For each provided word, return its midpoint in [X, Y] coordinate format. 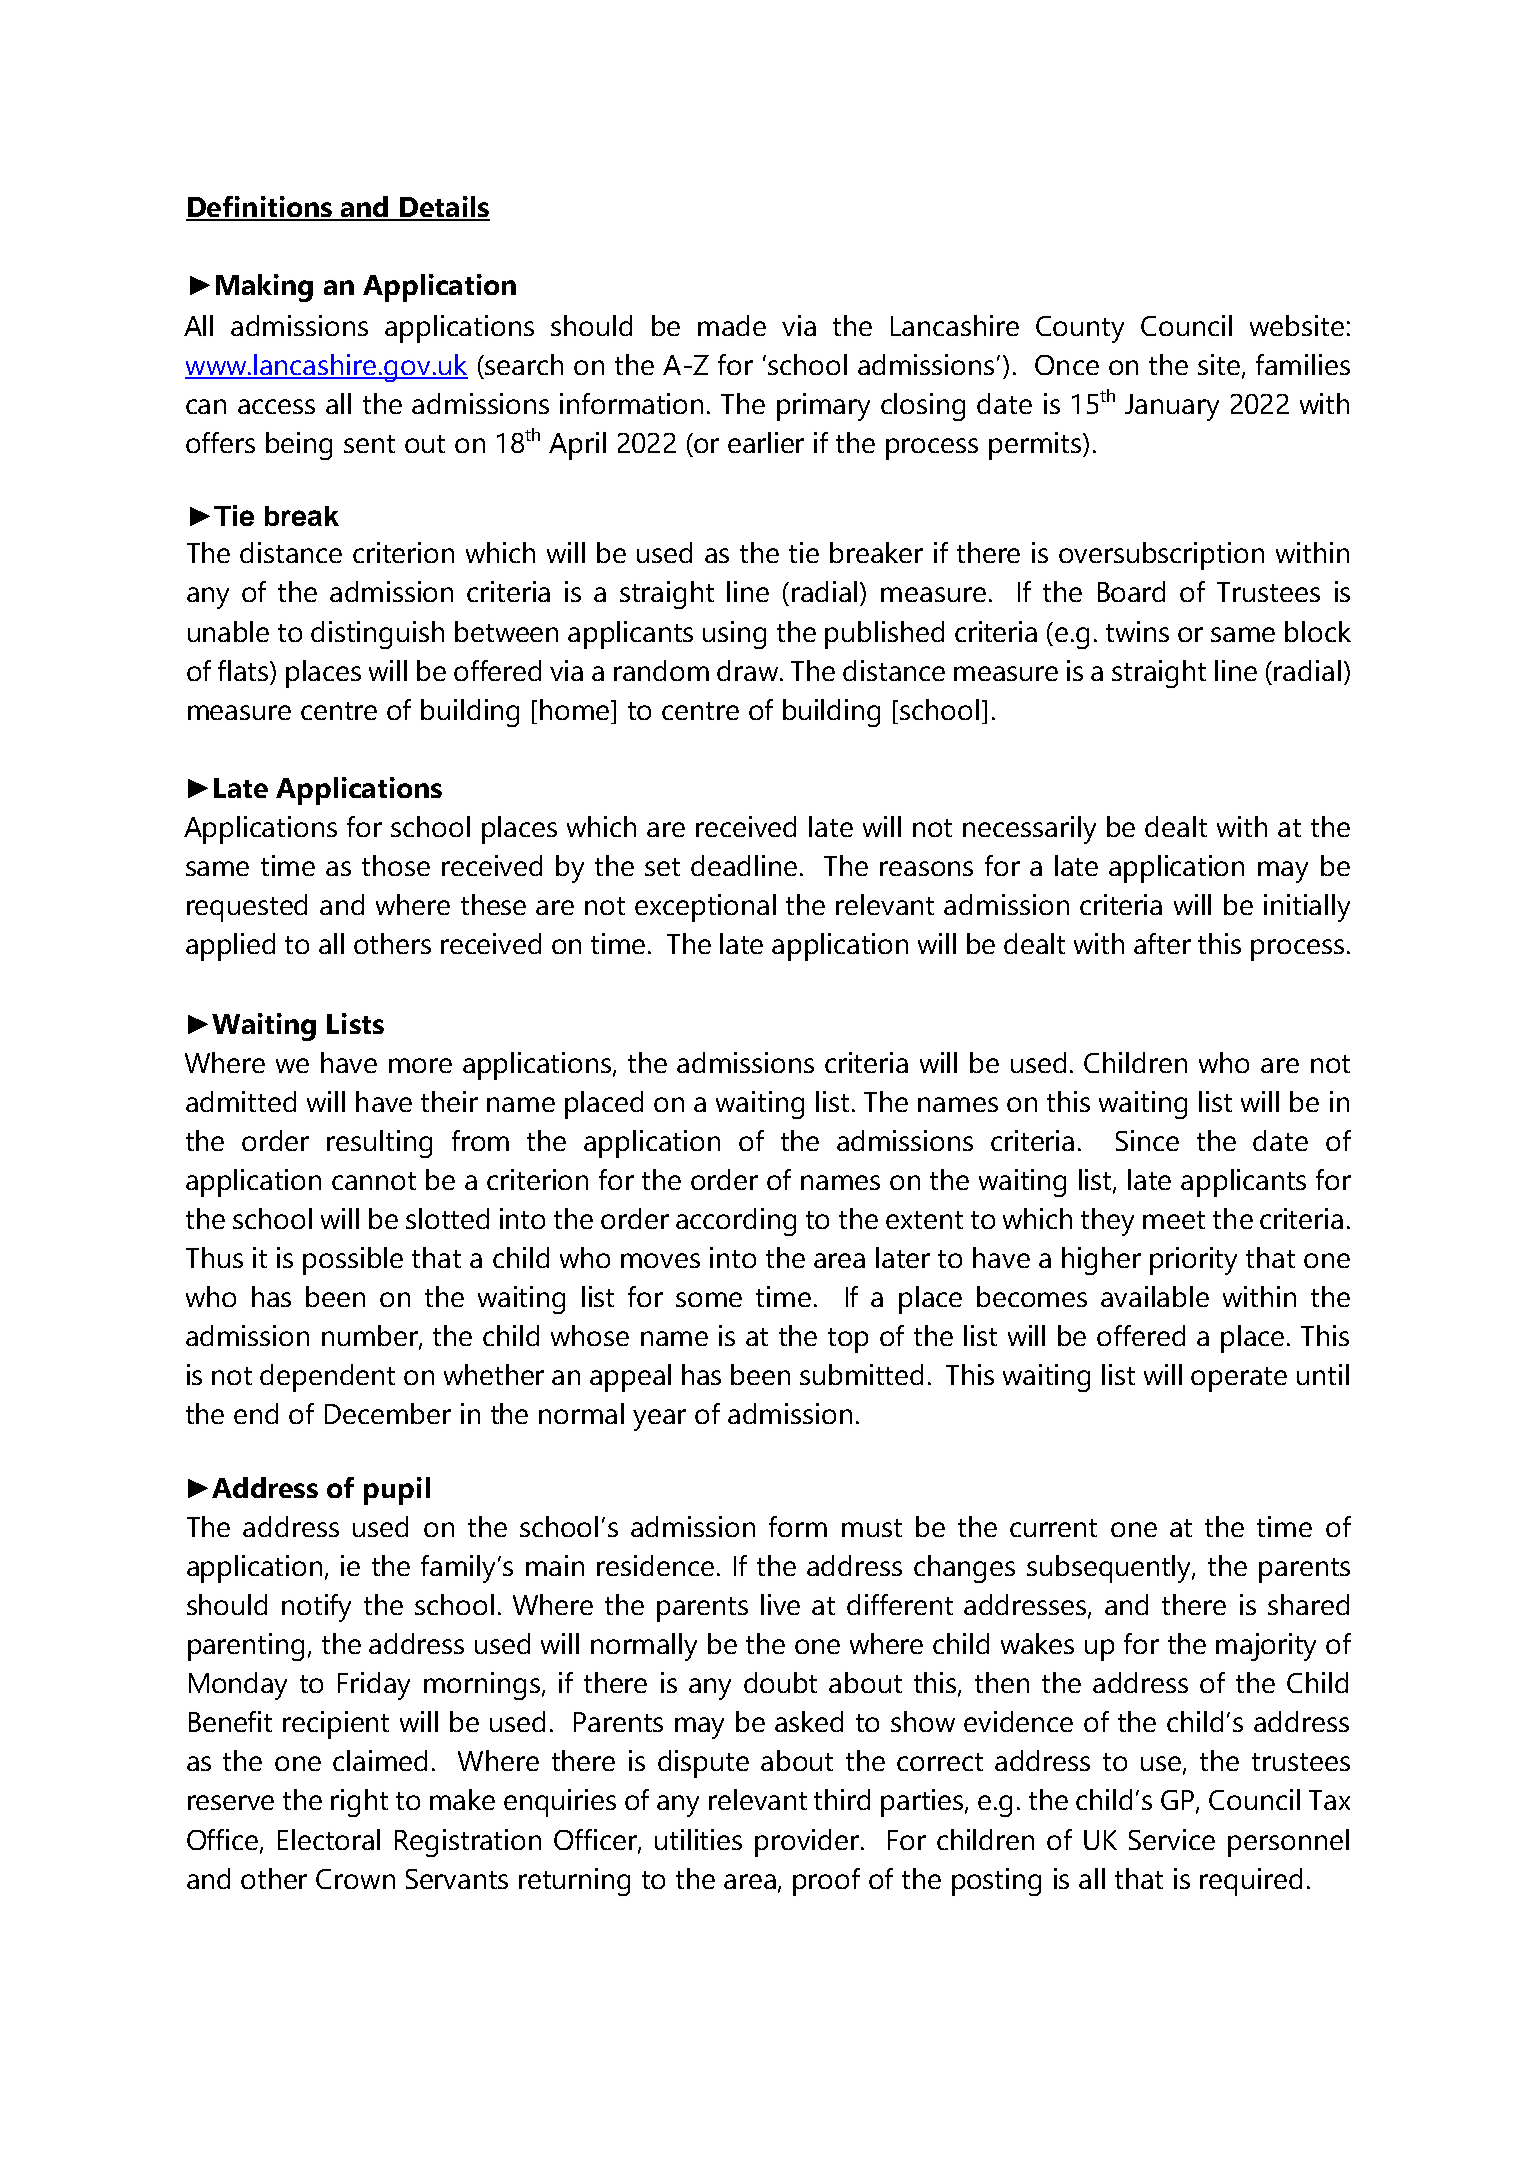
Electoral [329, 1839]
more [420, 1065]
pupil [397, 1491]
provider [807, 1843]
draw [749, 670]
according [736, 1222]
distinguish [377, 635]
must [872, 1528]
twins [1137, 631]
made [732, 325]
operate [1239, 1379]
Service [1172, 1839]
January [1172, 407]
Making [264, 288]
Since [1147, 1140]
